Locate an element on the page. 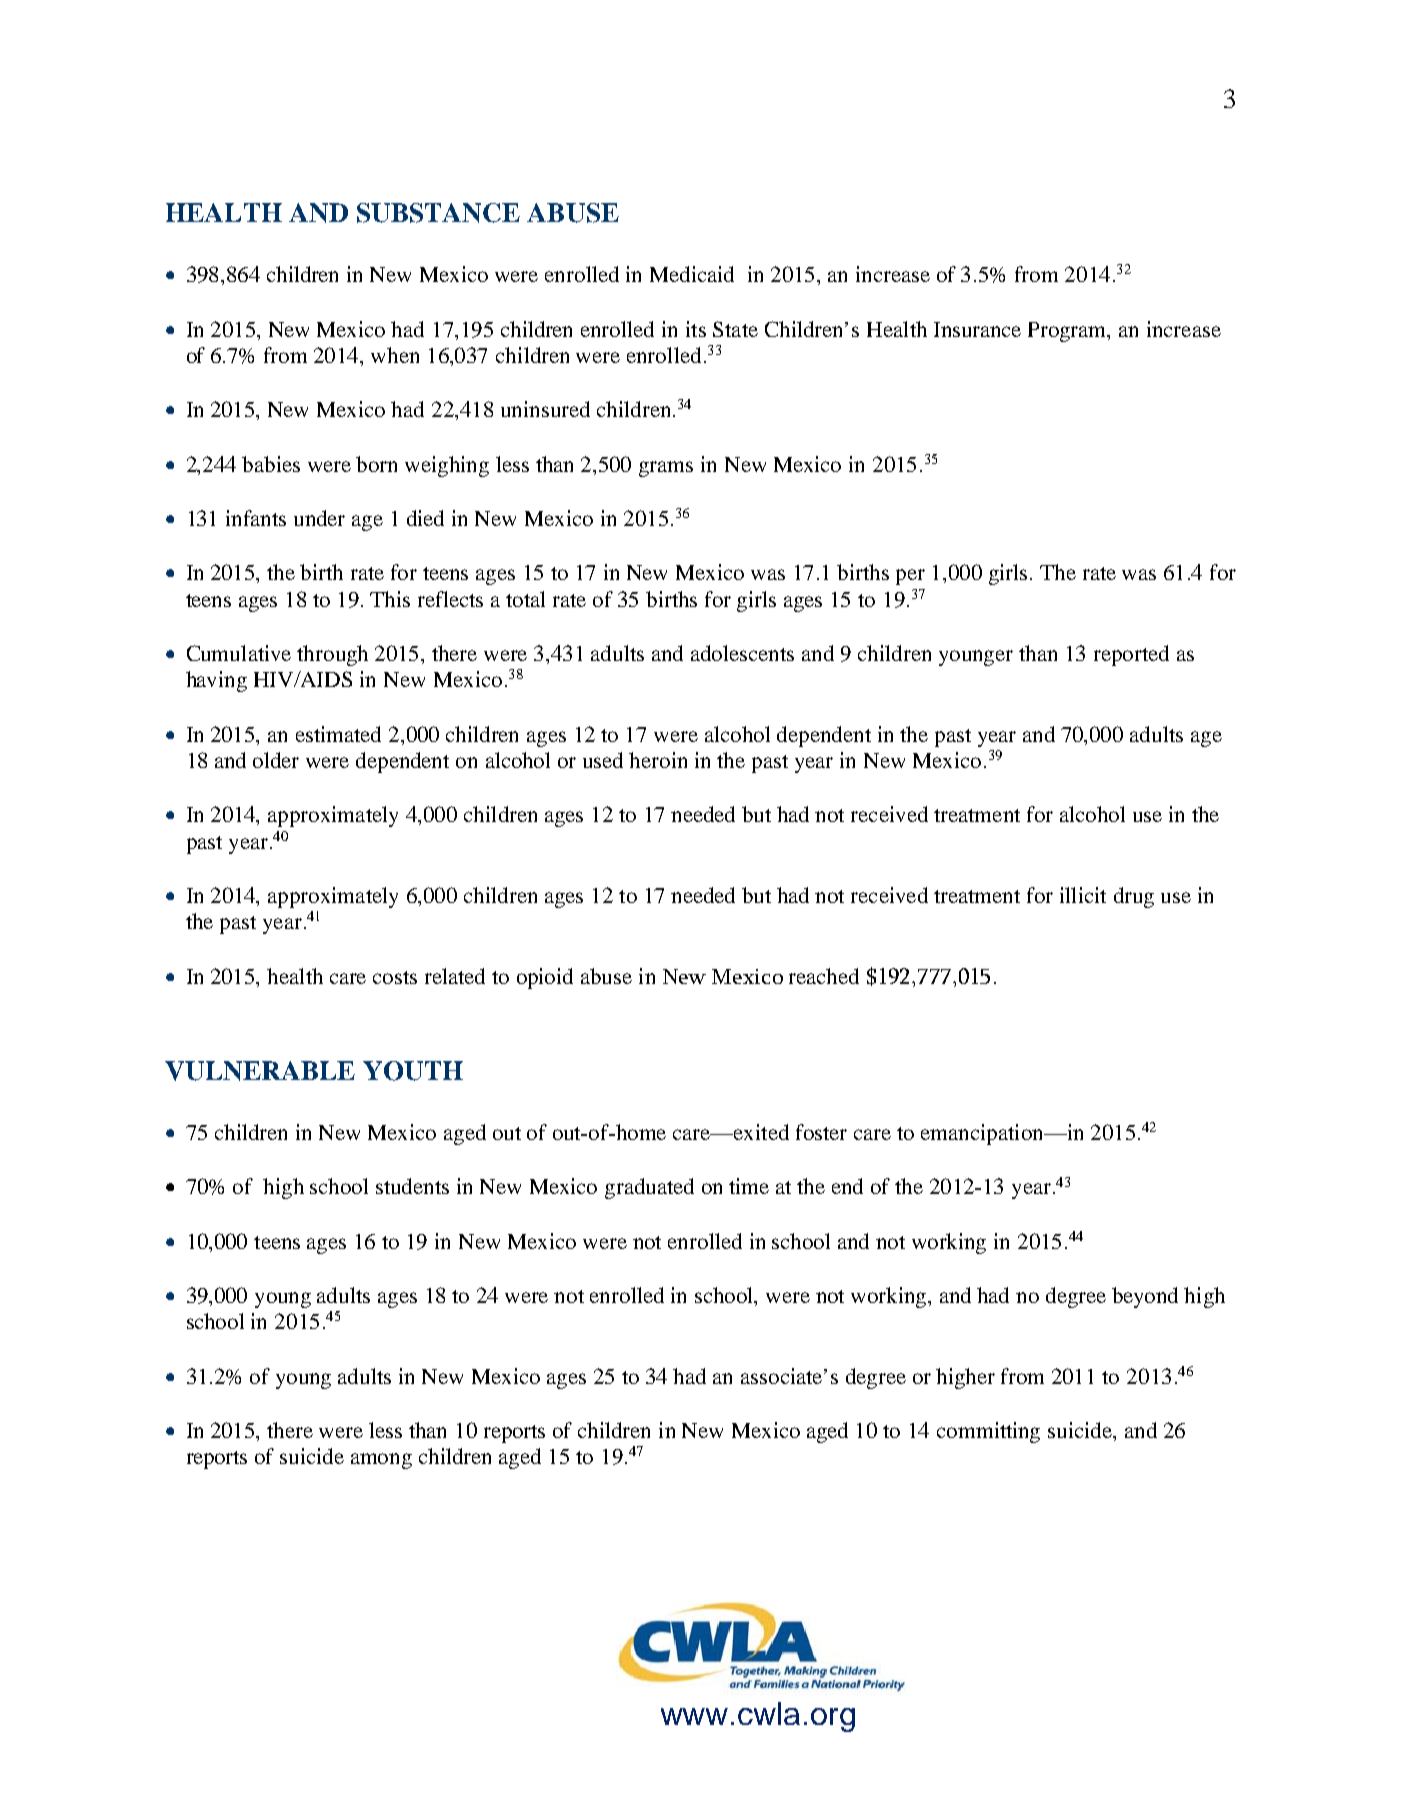  grams is located at coordinates (666, 469).
